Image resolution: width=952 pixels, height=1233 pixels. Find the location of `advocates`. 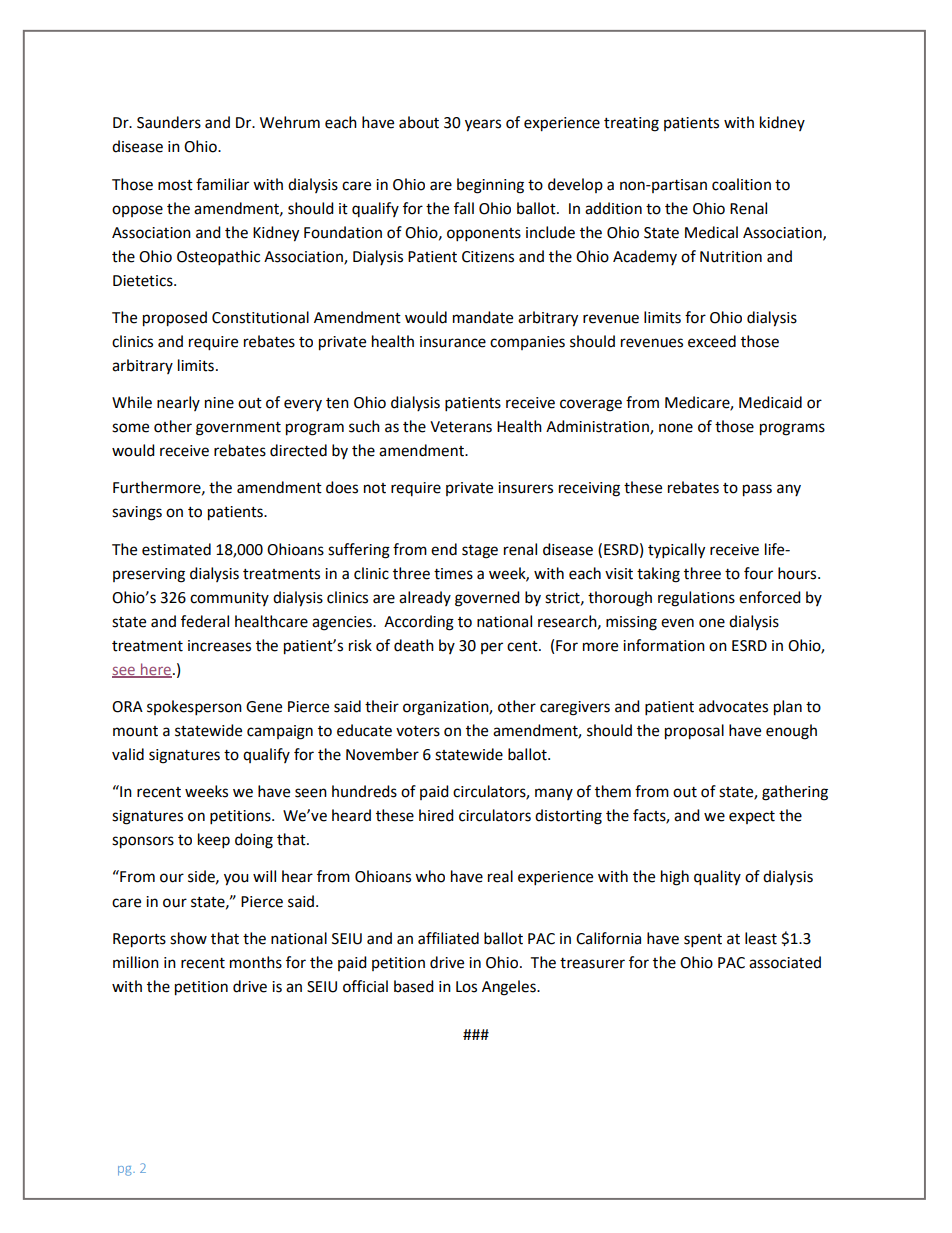

advocates is located at coordinates (733, 706).
